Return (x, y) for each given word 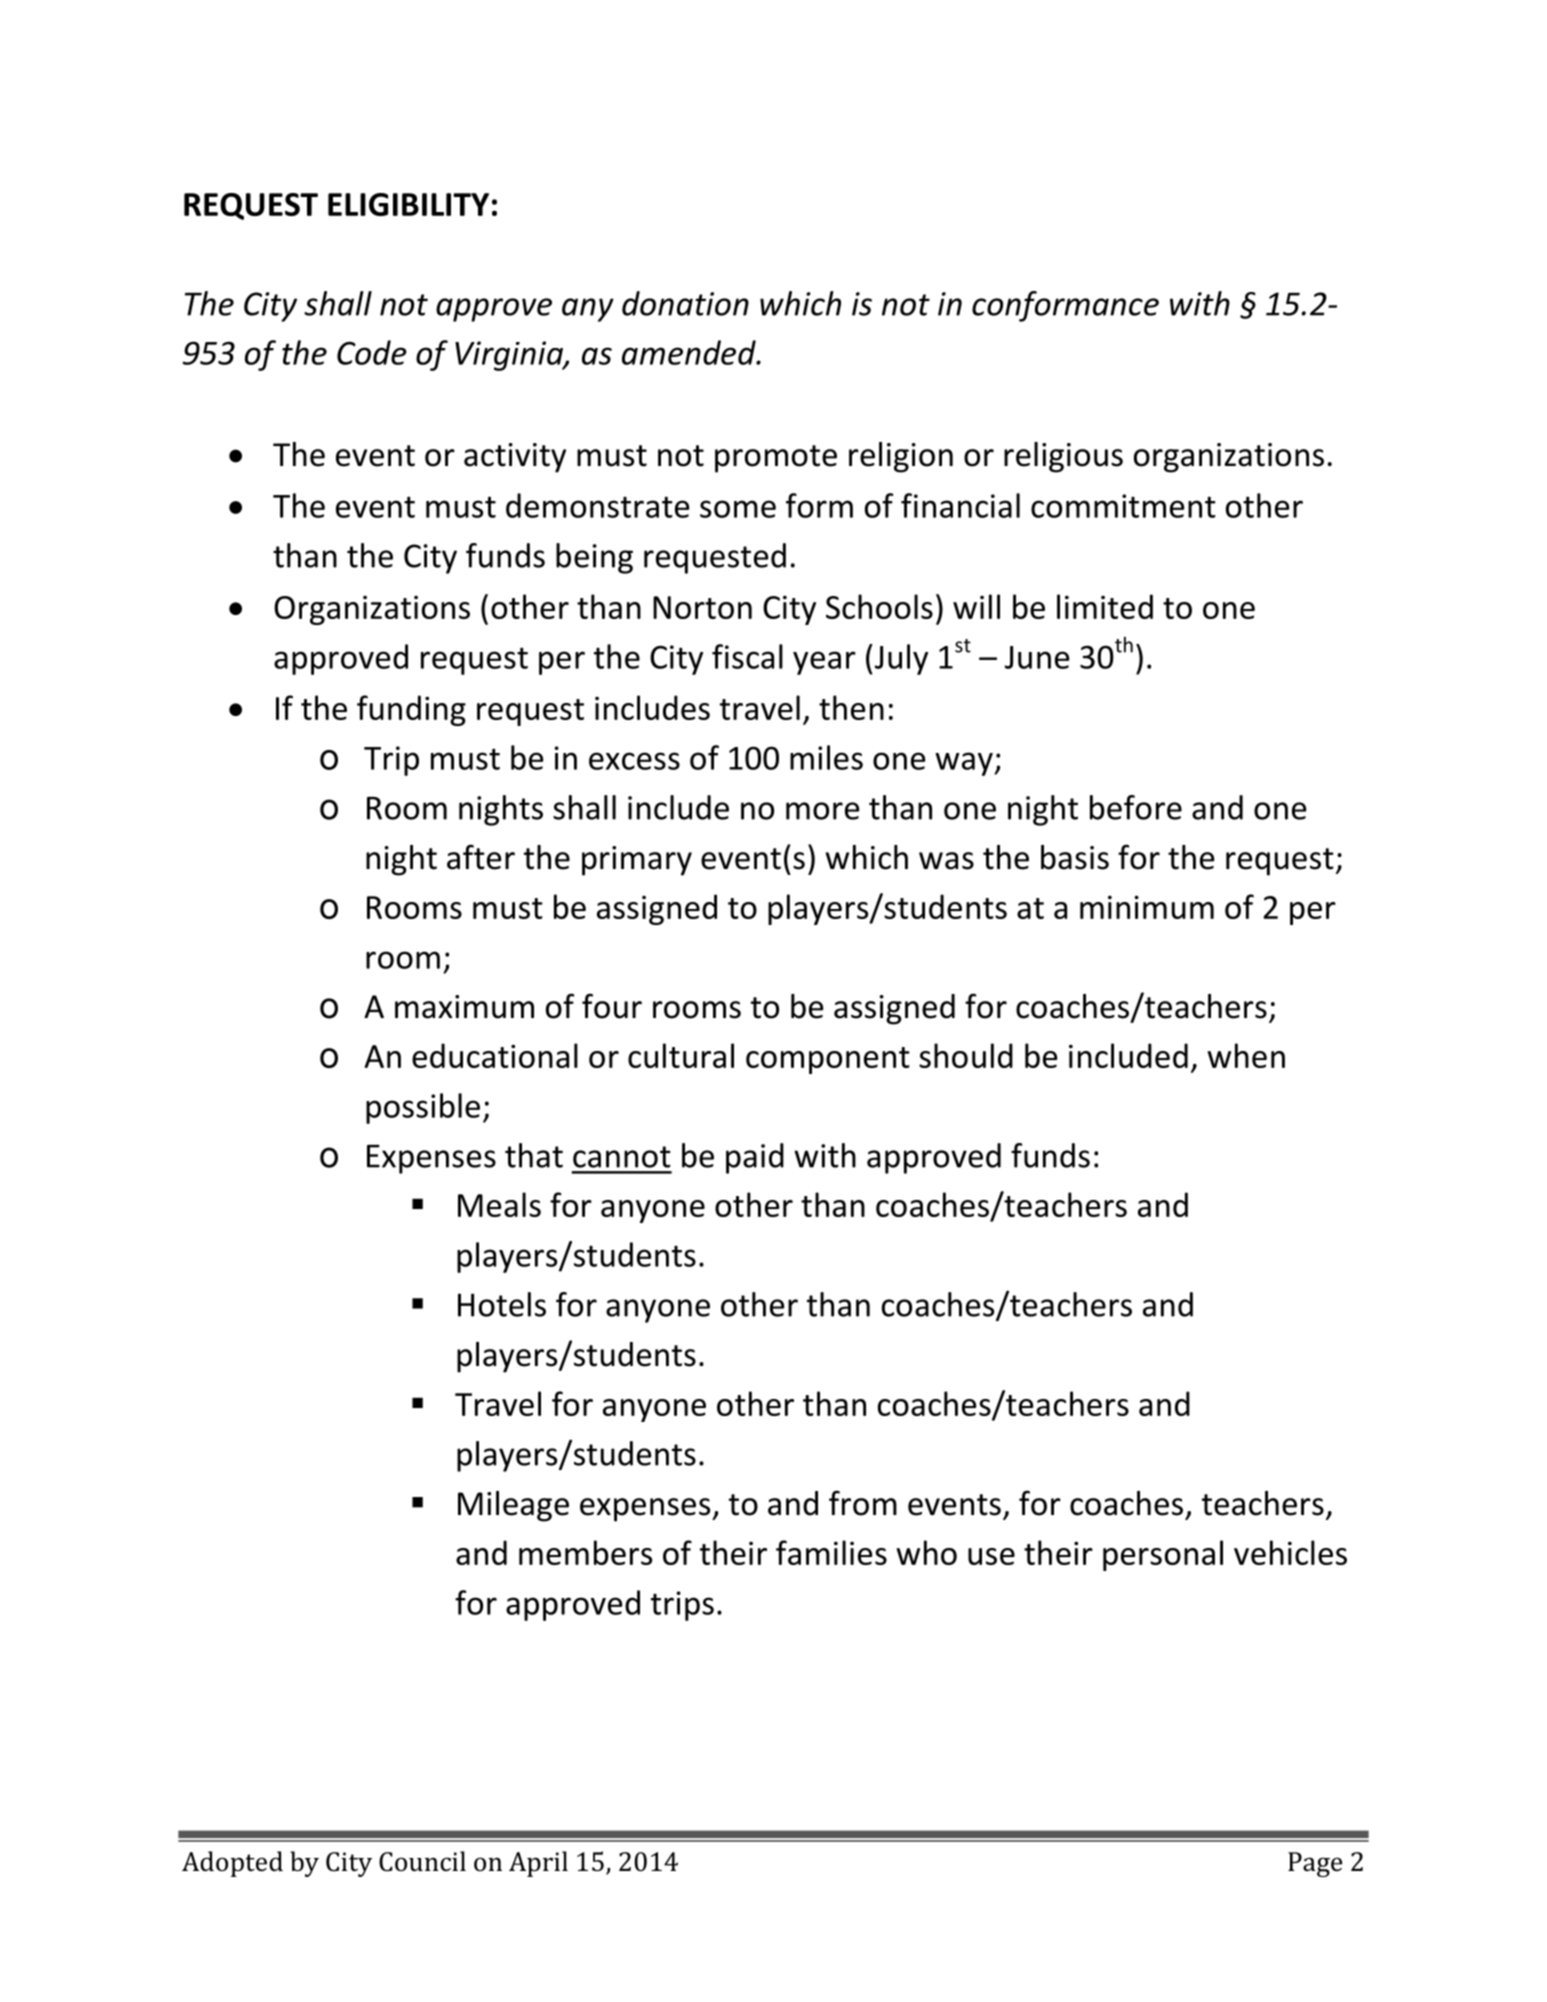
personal (1163, 1555)
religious (1063, 457)
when (1246, 1055)
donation (685, 303)
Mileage (513, 1506)
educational (495, 1055)
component (828, 1060)
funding (411, 710)
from (863, 1503)
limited (1105, 606)
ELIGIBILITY (408, 204)
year (824, 663)
